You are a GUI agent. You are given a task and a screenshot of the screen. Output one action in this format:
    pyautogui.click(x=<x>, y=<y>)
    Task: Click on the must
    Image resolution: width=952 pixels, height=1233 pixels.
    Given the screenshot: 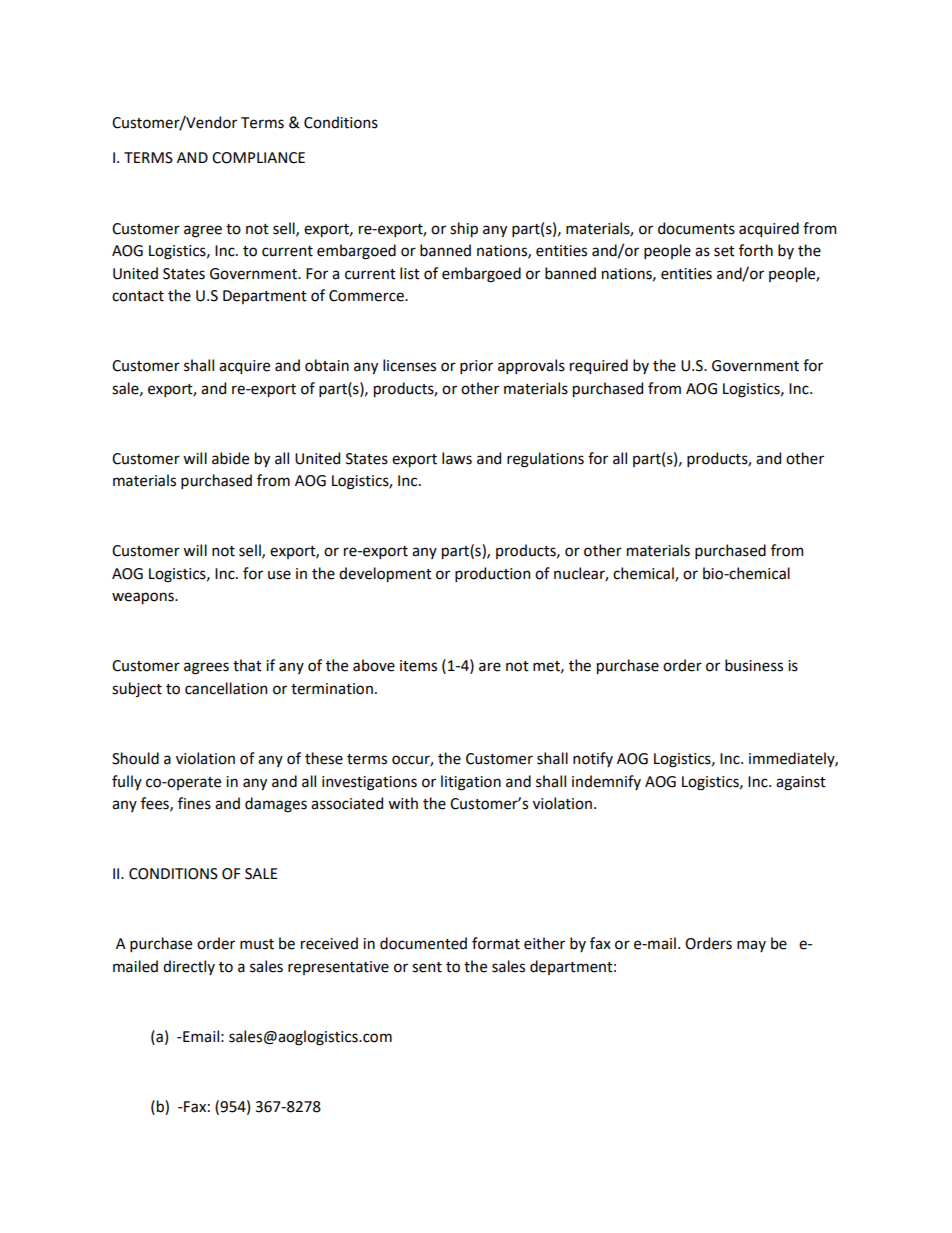 What is the action you would take?
    pyautogui.click(x=257, y=944)
